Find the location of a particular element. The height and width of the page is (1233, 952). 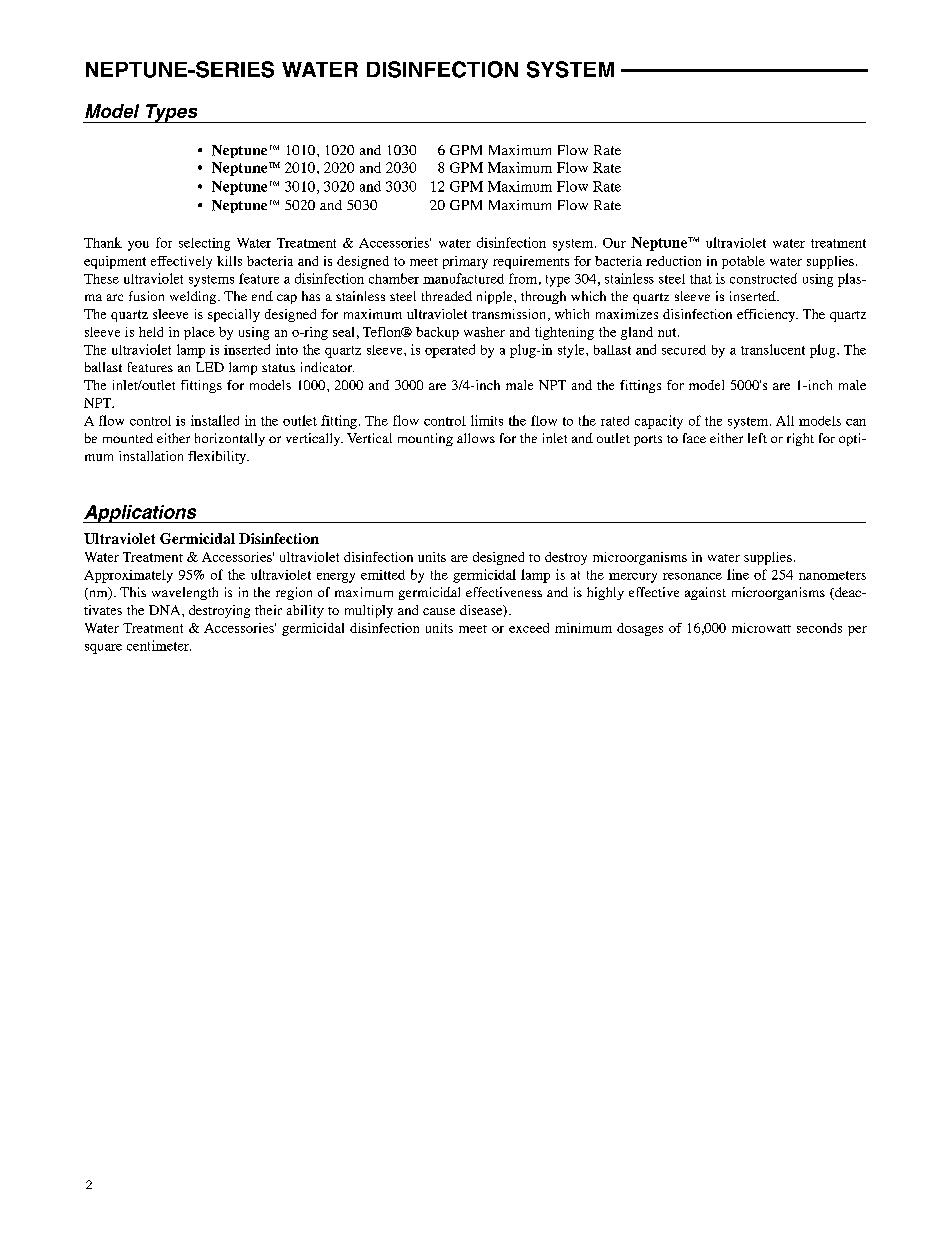

left is located at coordinates (757, 438).
